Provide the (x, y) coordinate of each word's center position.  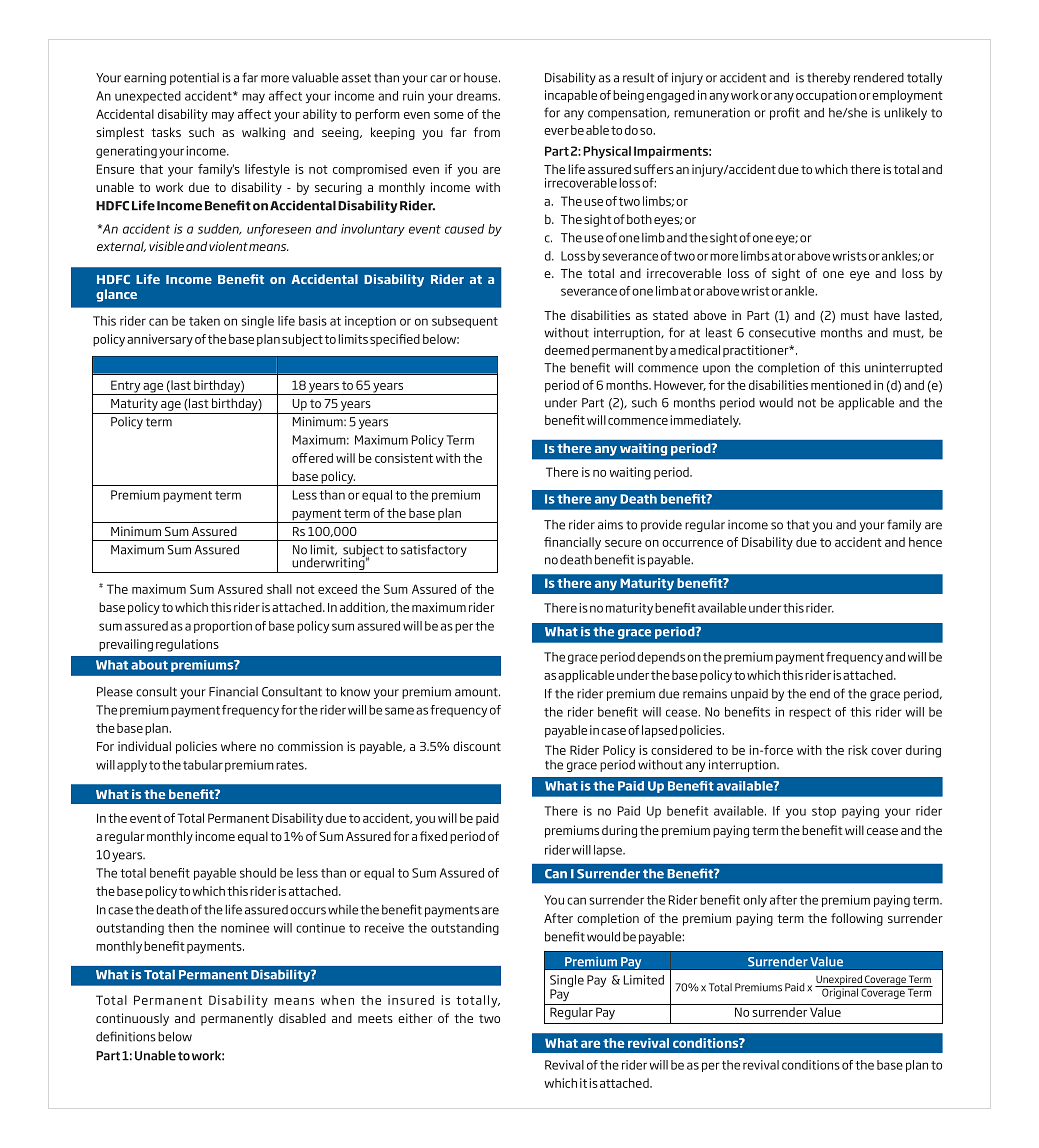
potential (194, 79)
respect (810, 713)
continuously (132, 1019)
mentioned (841, 385)
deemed (567, 350)
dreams (478, 96)
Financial (233, 692)
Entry (125, 387)
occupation (826, 96)
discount (477, 746)
